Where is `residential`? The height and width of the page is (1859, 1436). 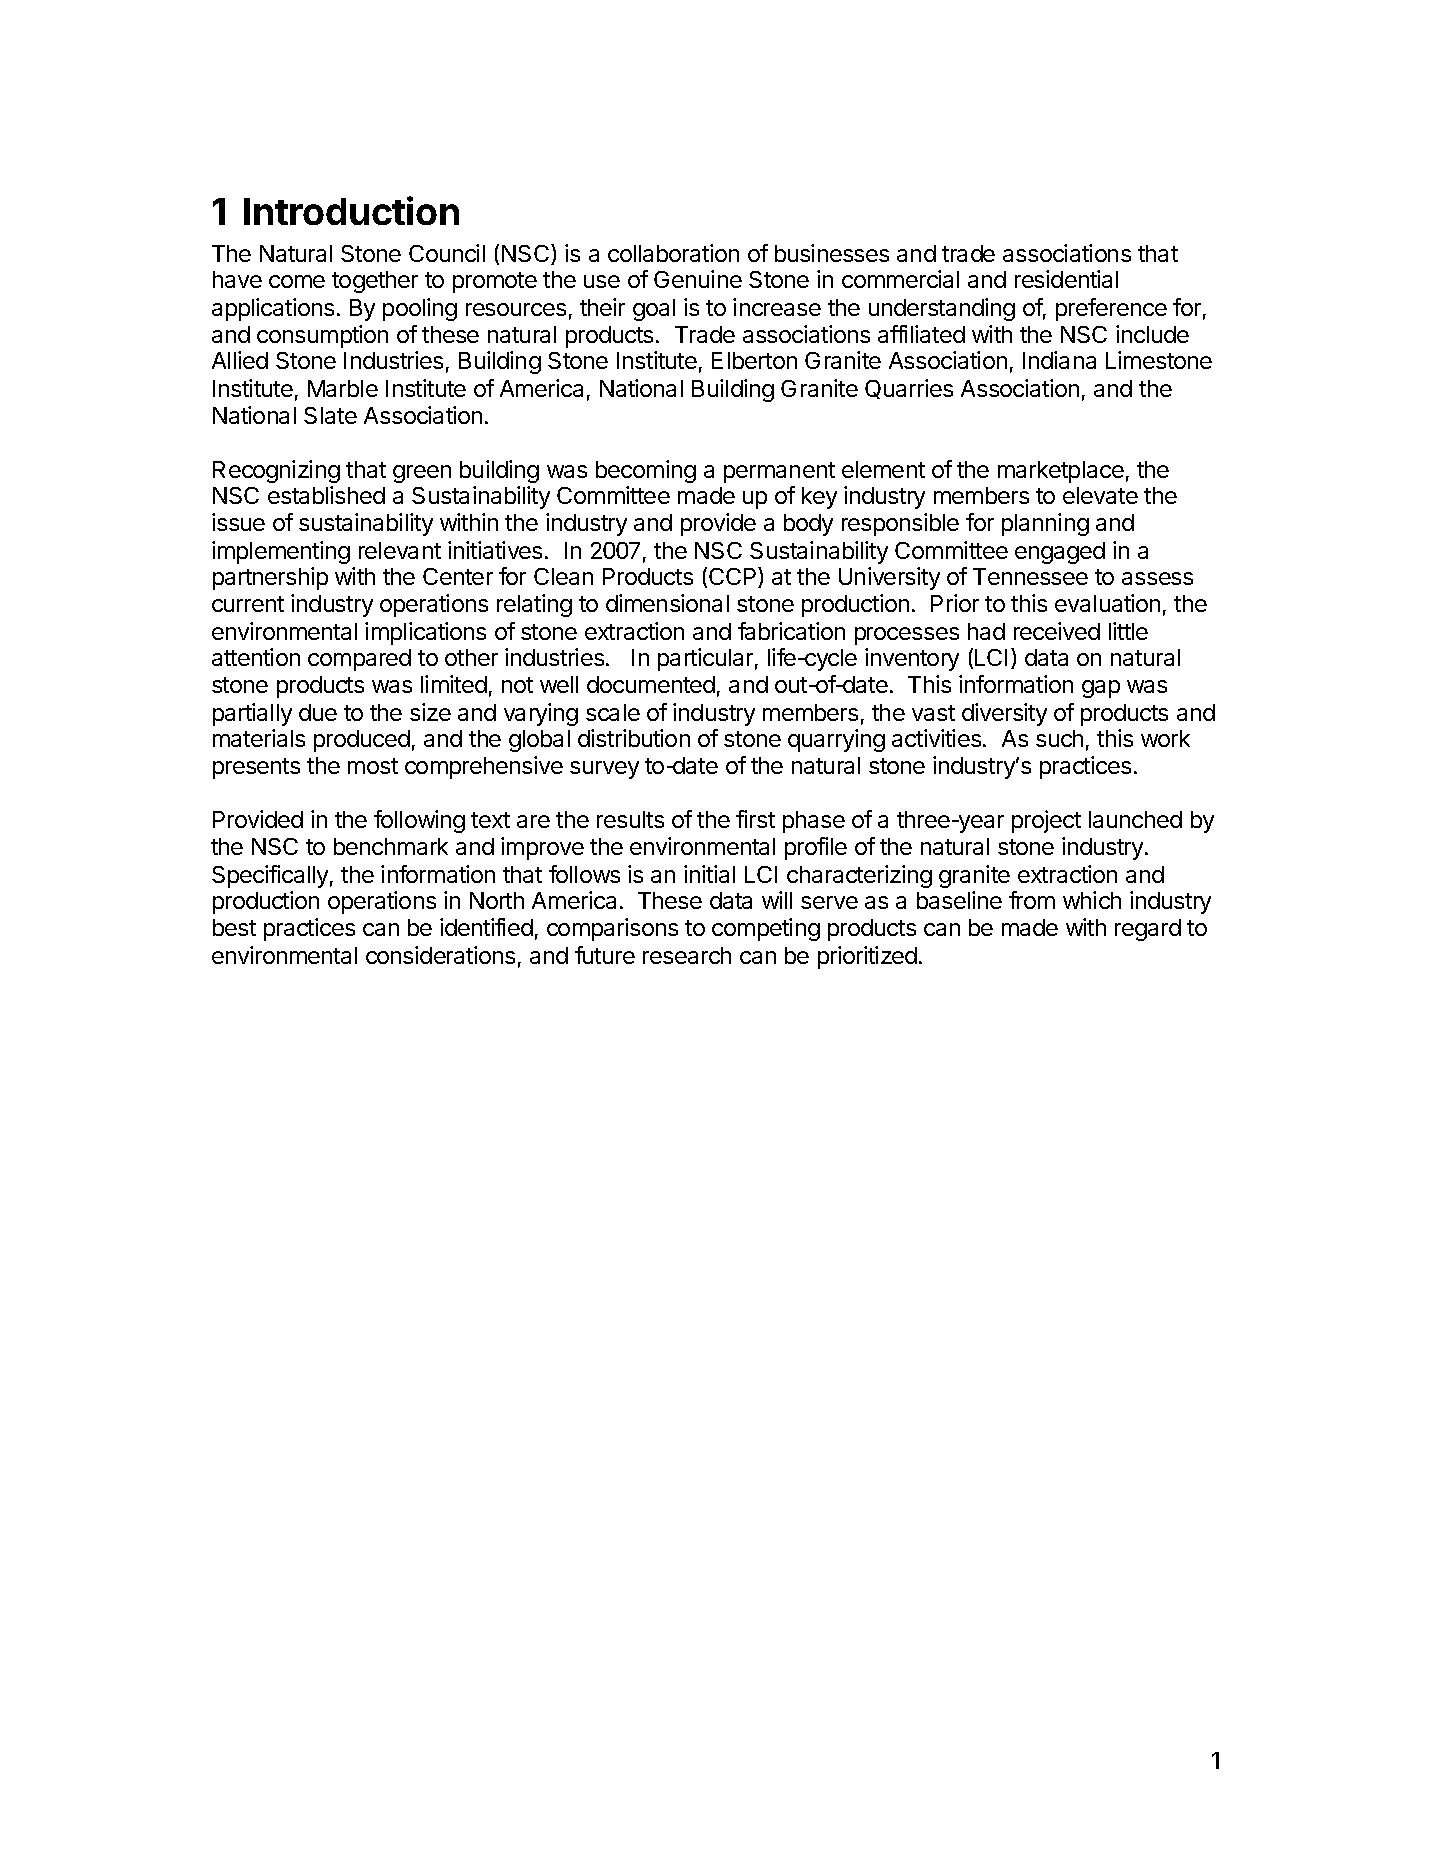 residential is located at coordinates (1066, 279).
